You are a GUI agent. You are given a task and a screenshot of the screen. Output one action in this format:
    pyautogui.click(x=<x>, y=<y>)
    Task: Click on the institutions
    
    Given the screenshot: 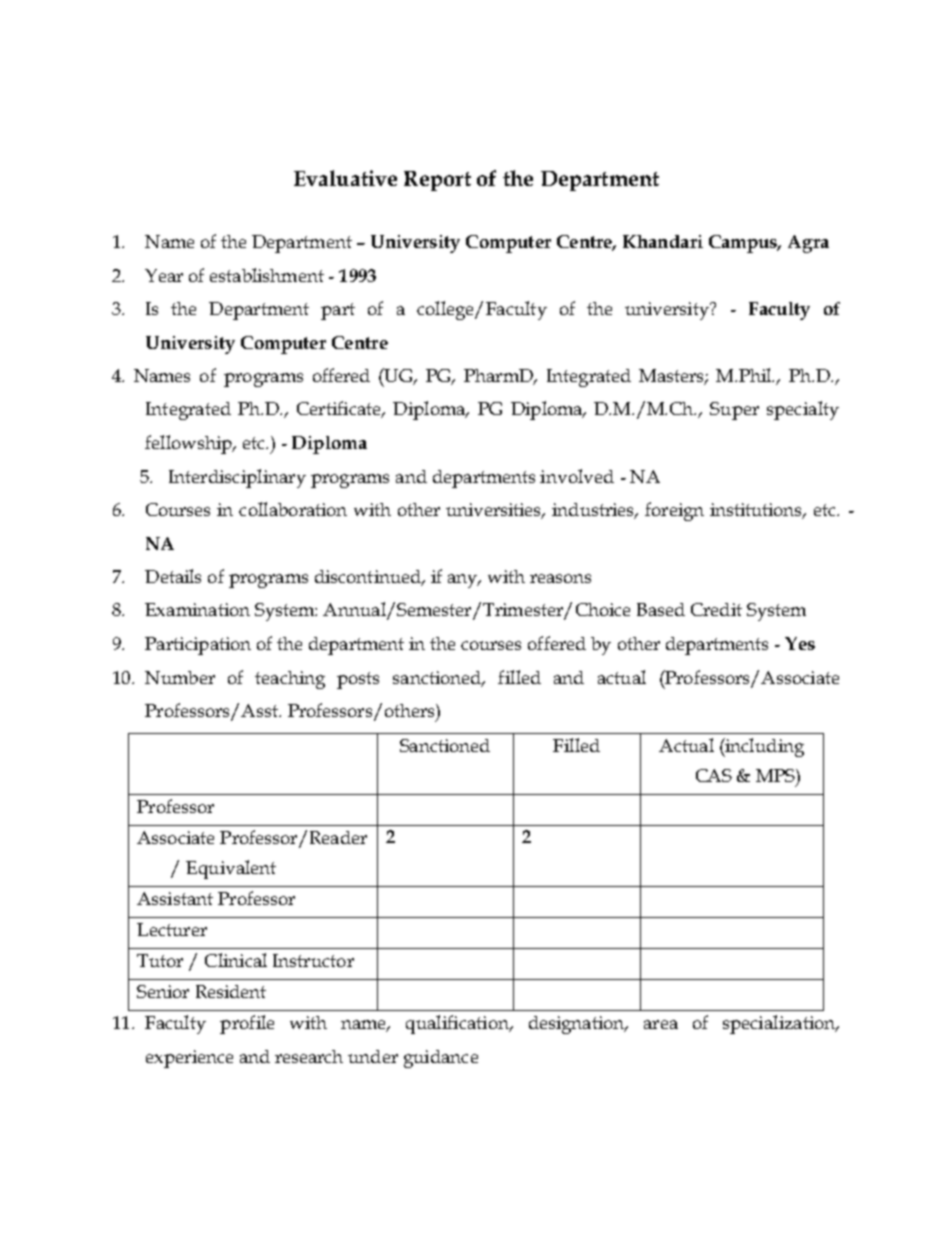 What is the action you would take?
    pyautogui.click(x=757, y=511)
